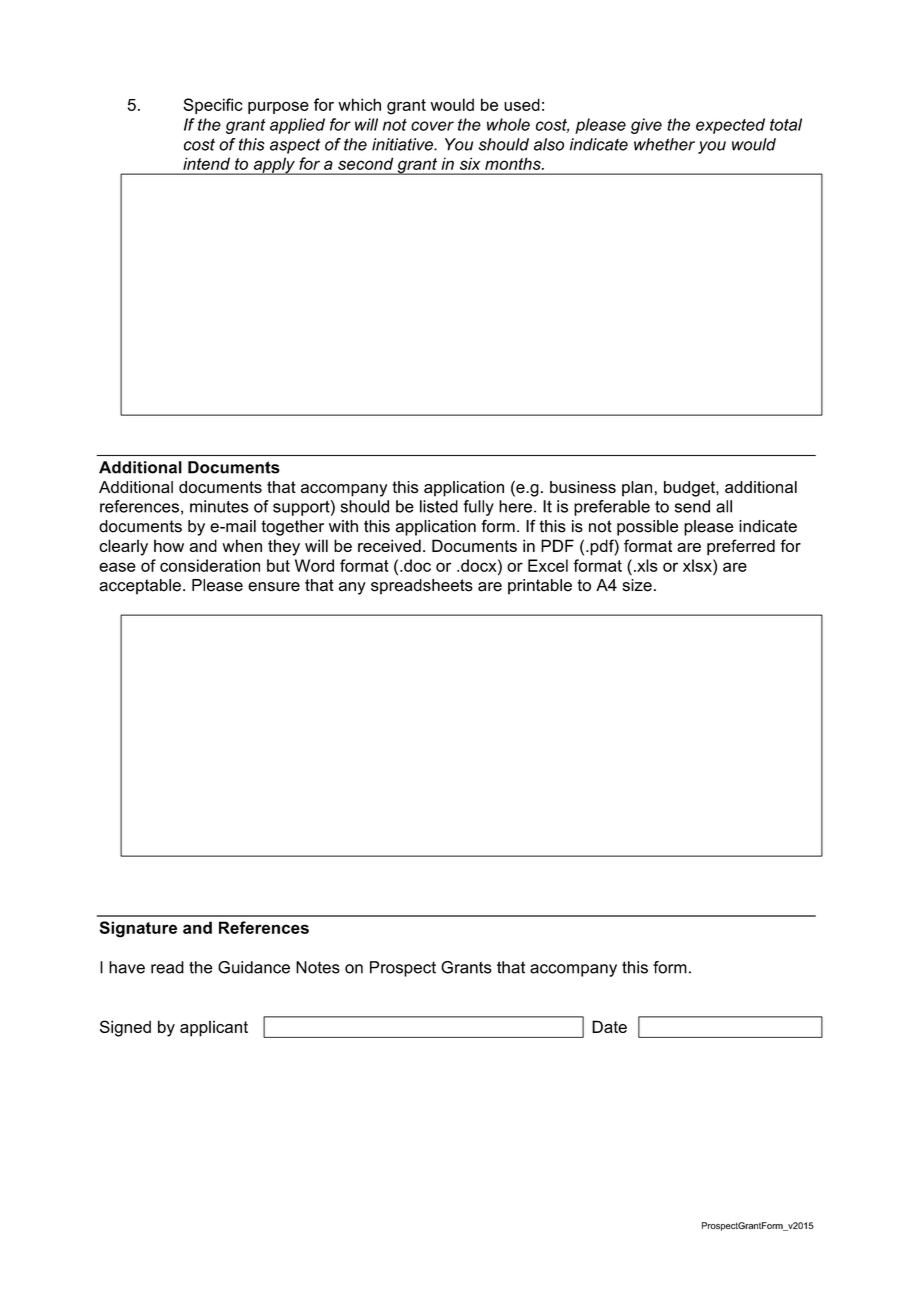 The width and height of the image is (924, 1308). I want to click on Date, so click(609, 1026).
